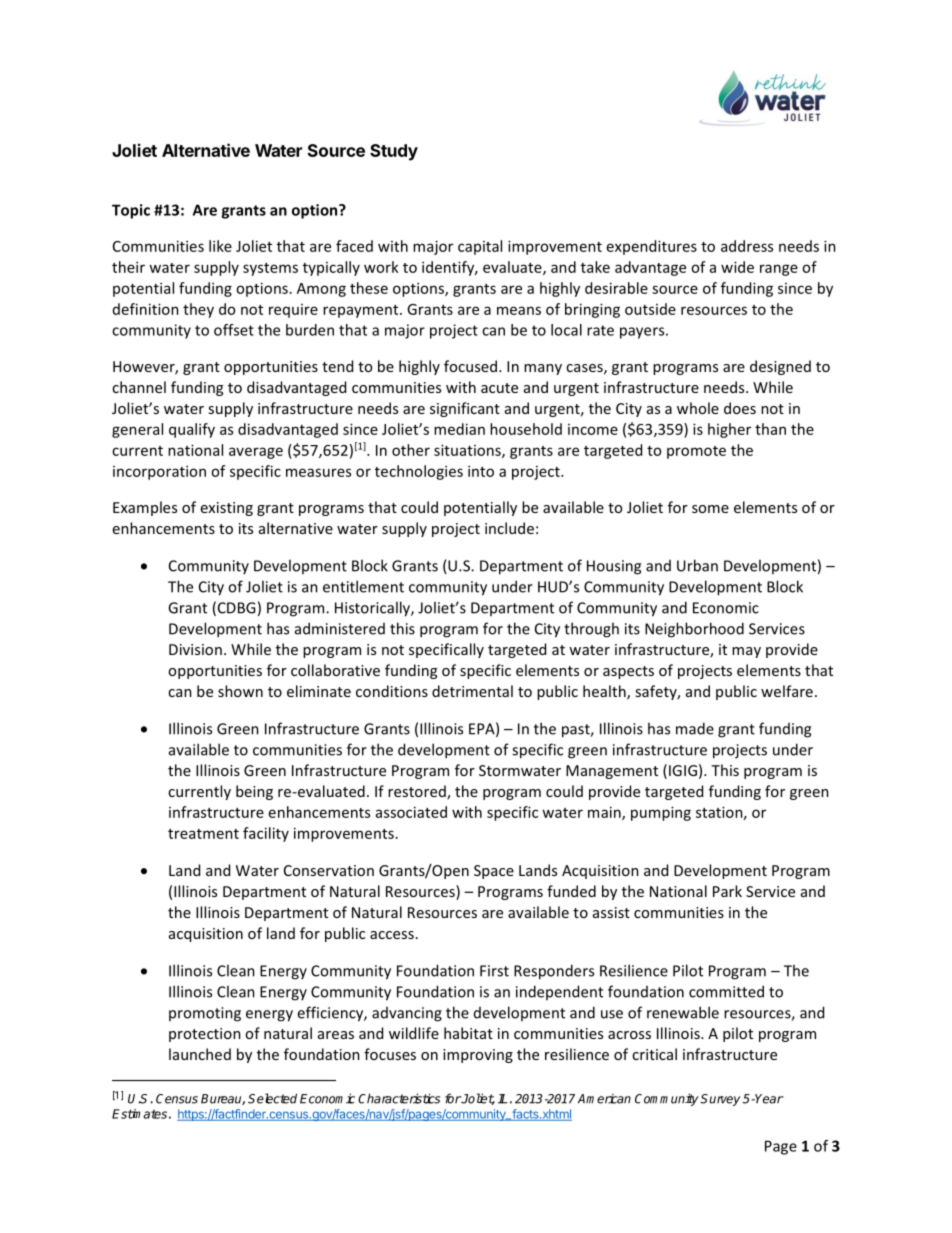 The width and height of the screenshot is (952, 1233). Describe the element at coordinates (747, 246) in the screenshot. I see `address` at that location.
